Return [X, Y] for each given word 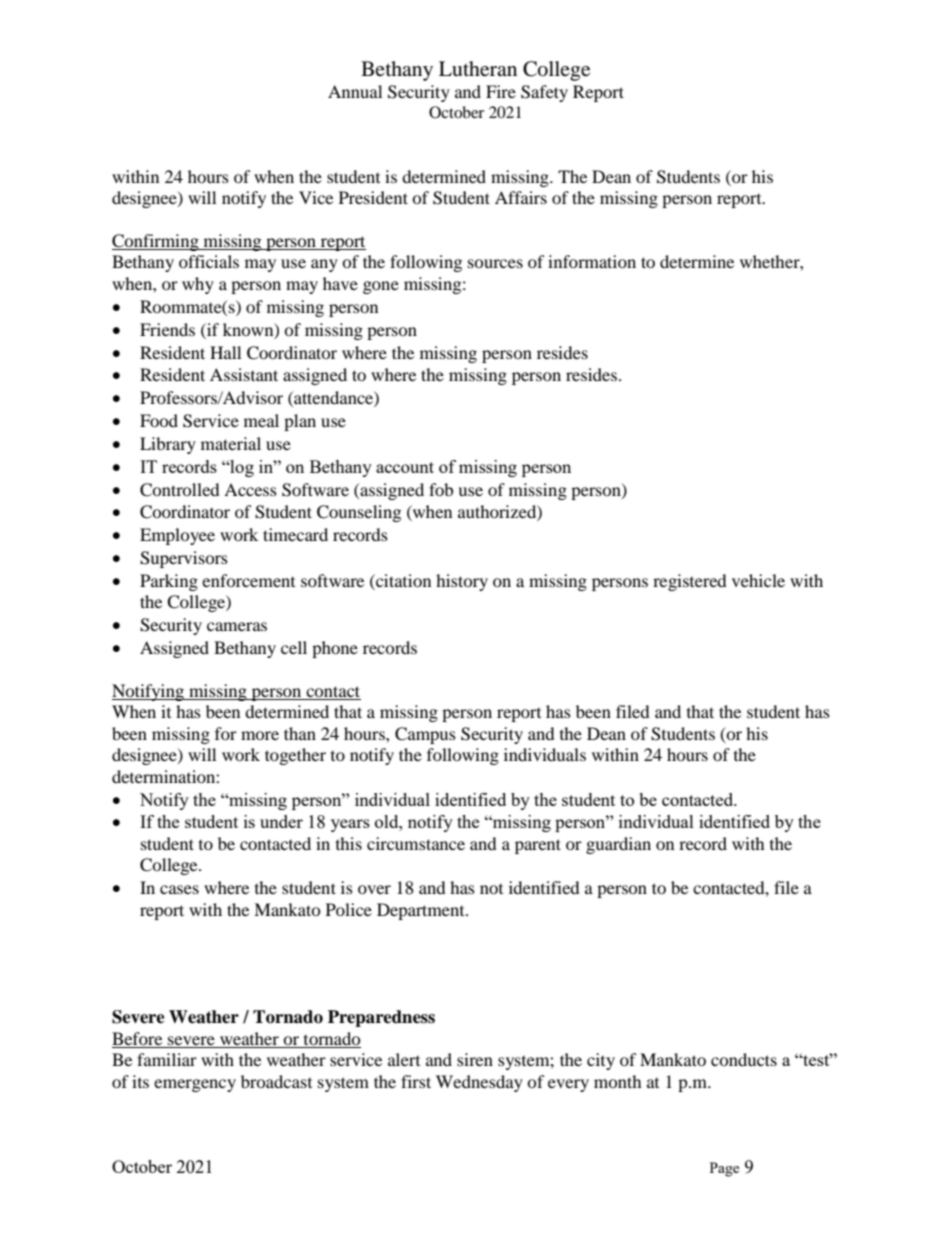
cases [179, 889]
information [592, 261]
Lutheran [478, 69]
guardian [618, 845]
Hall [225, 352]
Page [724, 1169]
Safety [544, 93]
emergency [195, 1085]
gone [381, 287]
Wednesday [479, 1083]
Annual [355, 91]
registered [690, 582]
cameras [237, 626]
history [462, 582]
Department [422, 911]
